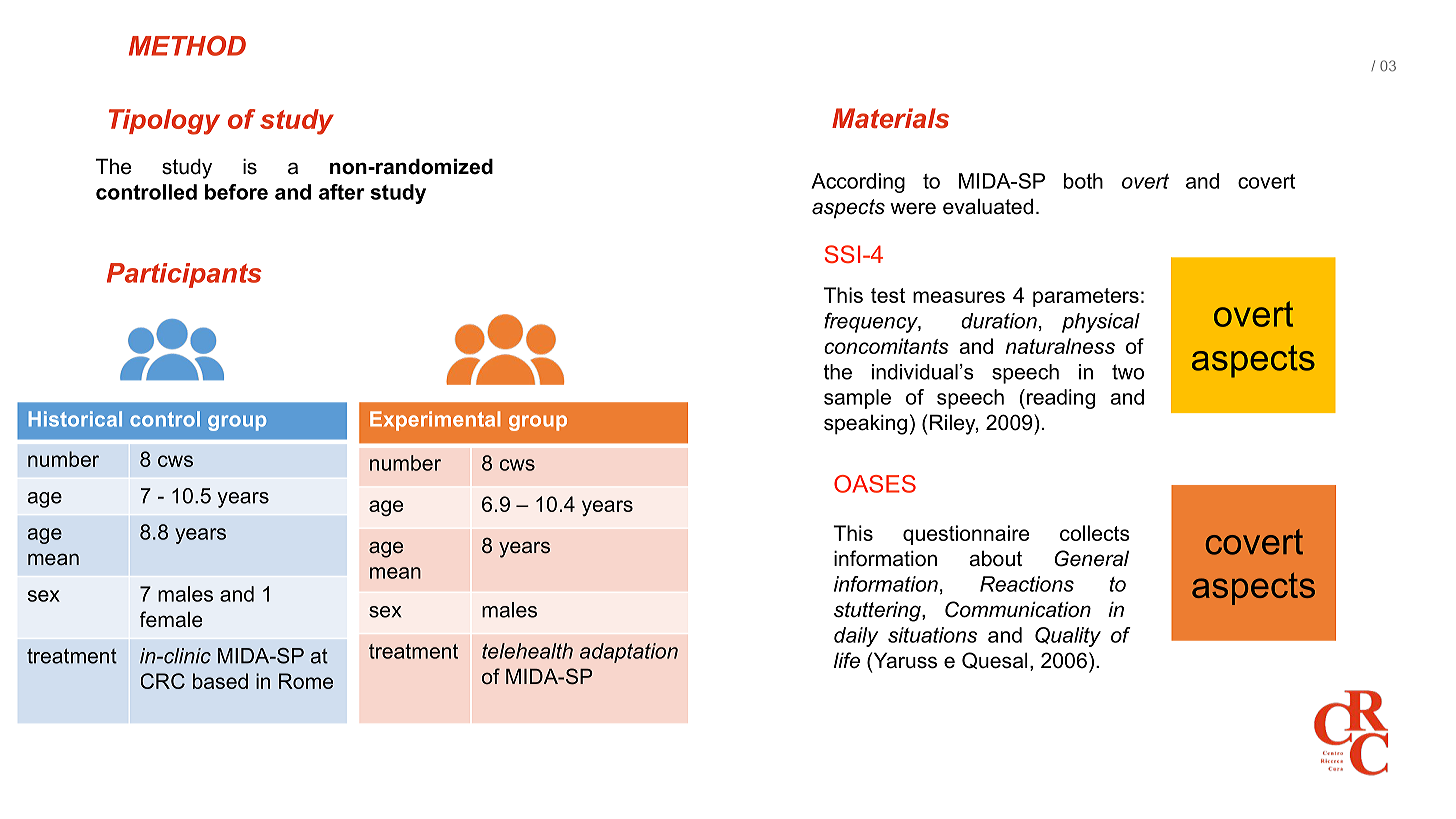 The image size is (1456, 819). Describe the element at coordinates (187, 45) in the screenshot. I see `METHOD` at that location.
